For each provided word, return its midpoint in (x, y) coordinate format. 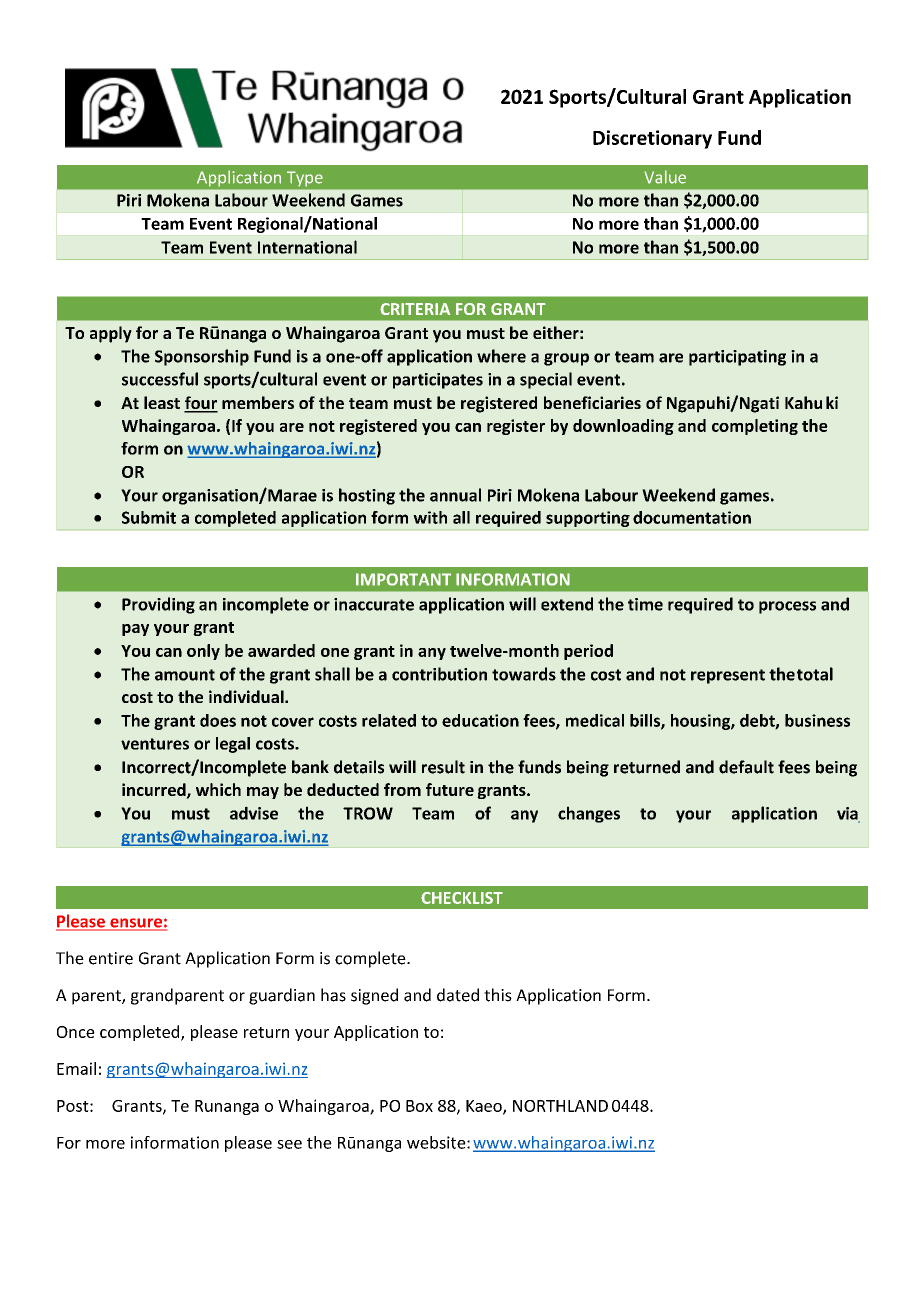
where (501, 356)
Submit (149, 517)
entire (111, 958)
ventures (155, 744)
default (746, 767)
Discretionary (652, 139)
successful (160, 379)
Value (665, 177)
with (430, 517)
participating (737, 358)
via (848, 814)
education (480, 720)
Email (76, 1068)
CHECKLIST (462, 898)
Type (304, 179)
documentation (692, 517)
